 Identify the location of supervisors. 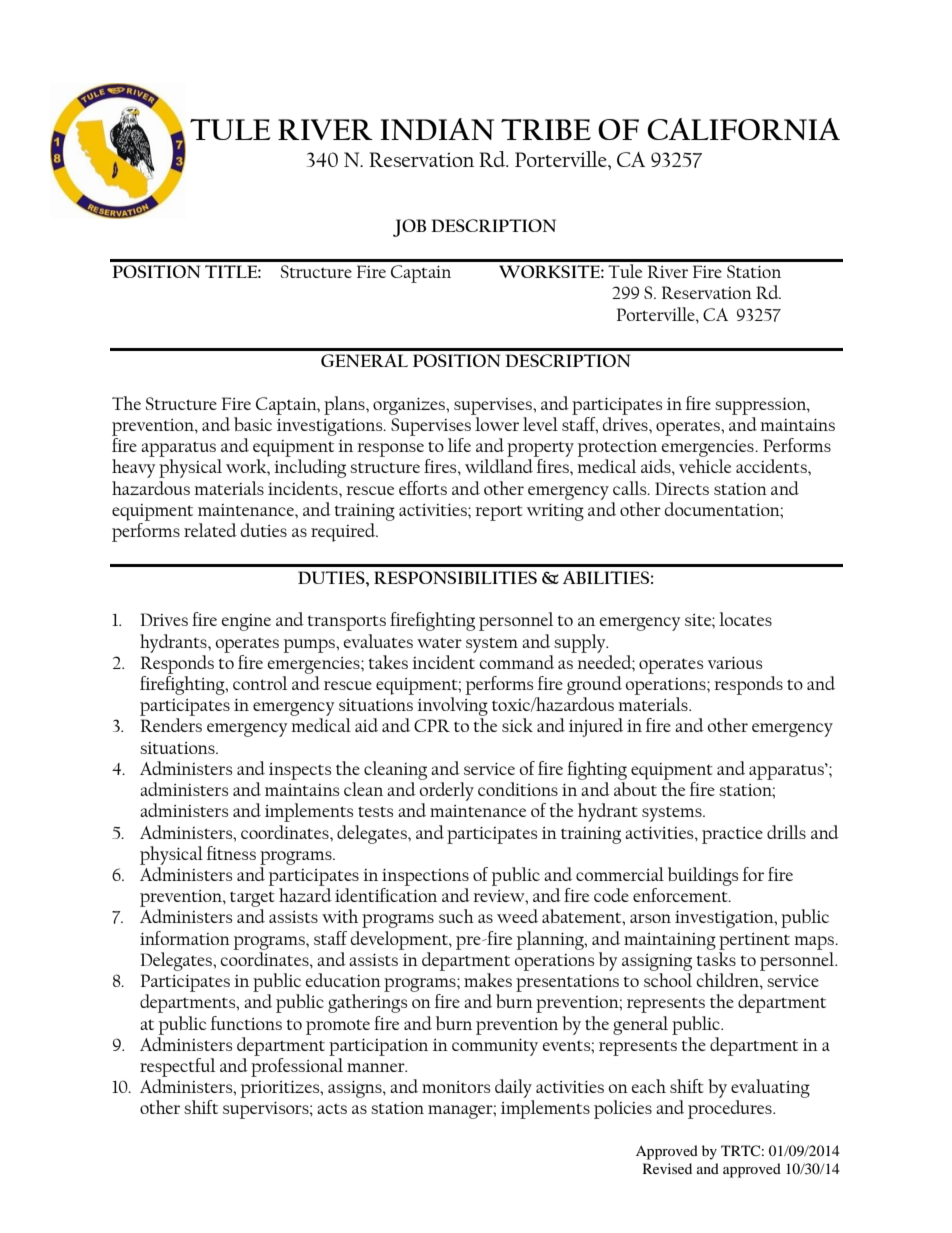
(267, 1110).
